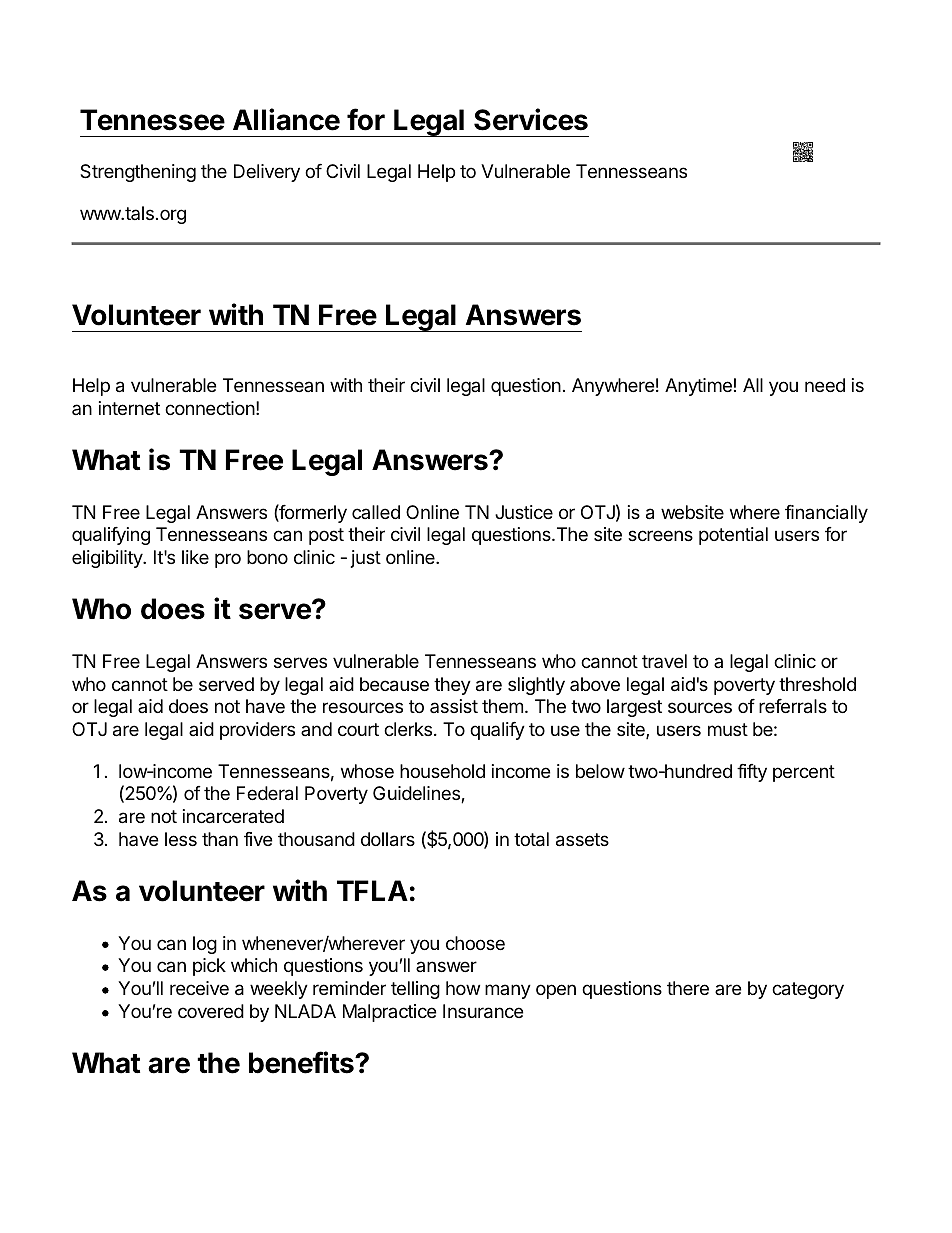  Describe the element at coordinates (531, 119) in the page. I see `Services` at that location.
